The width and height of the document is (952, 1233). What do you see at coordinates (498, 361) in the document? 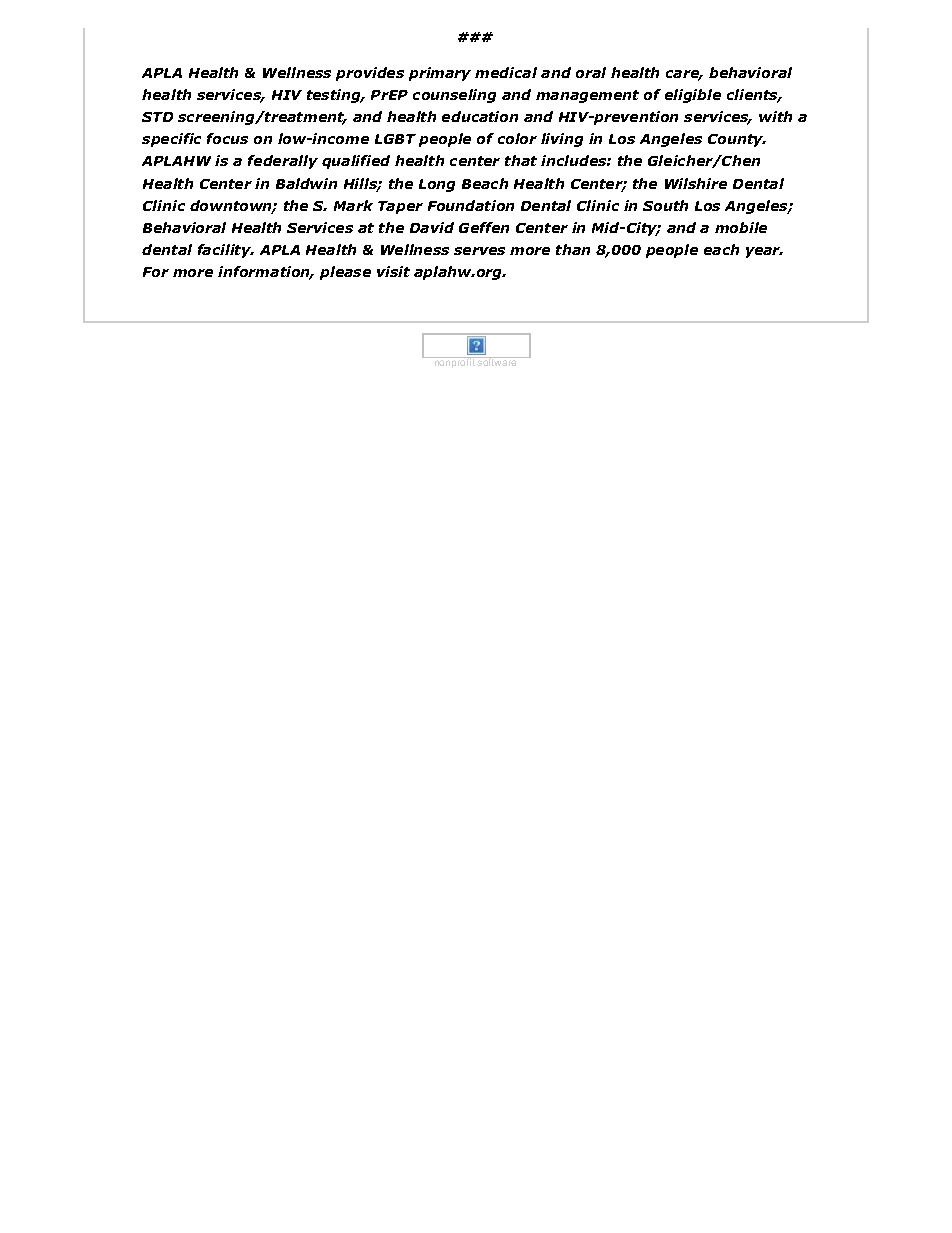
I see `software` at bounding box center [498, 361].
